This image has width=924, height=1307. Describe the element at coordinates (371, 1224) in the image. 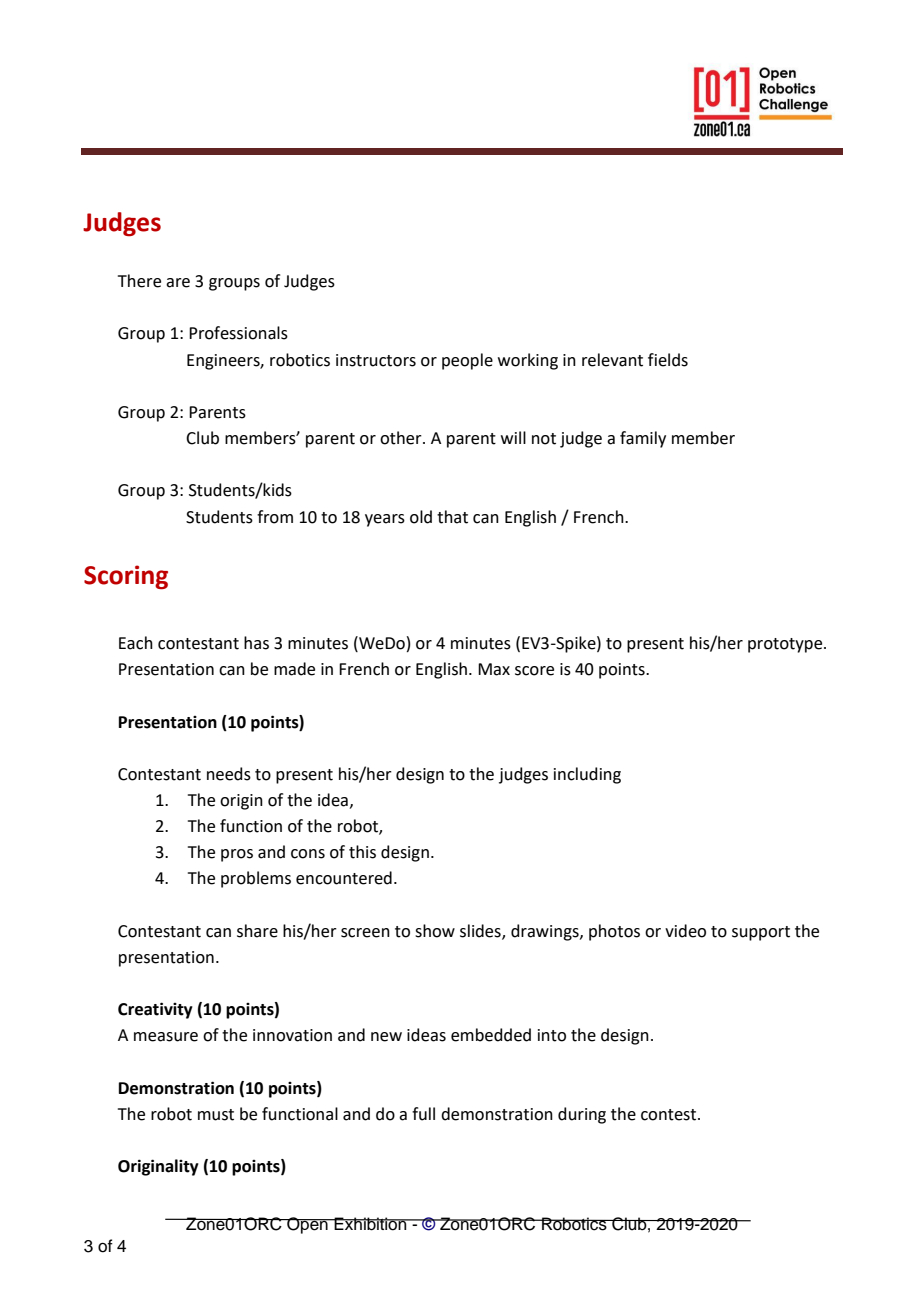

I see `Exhibition` at that location.
